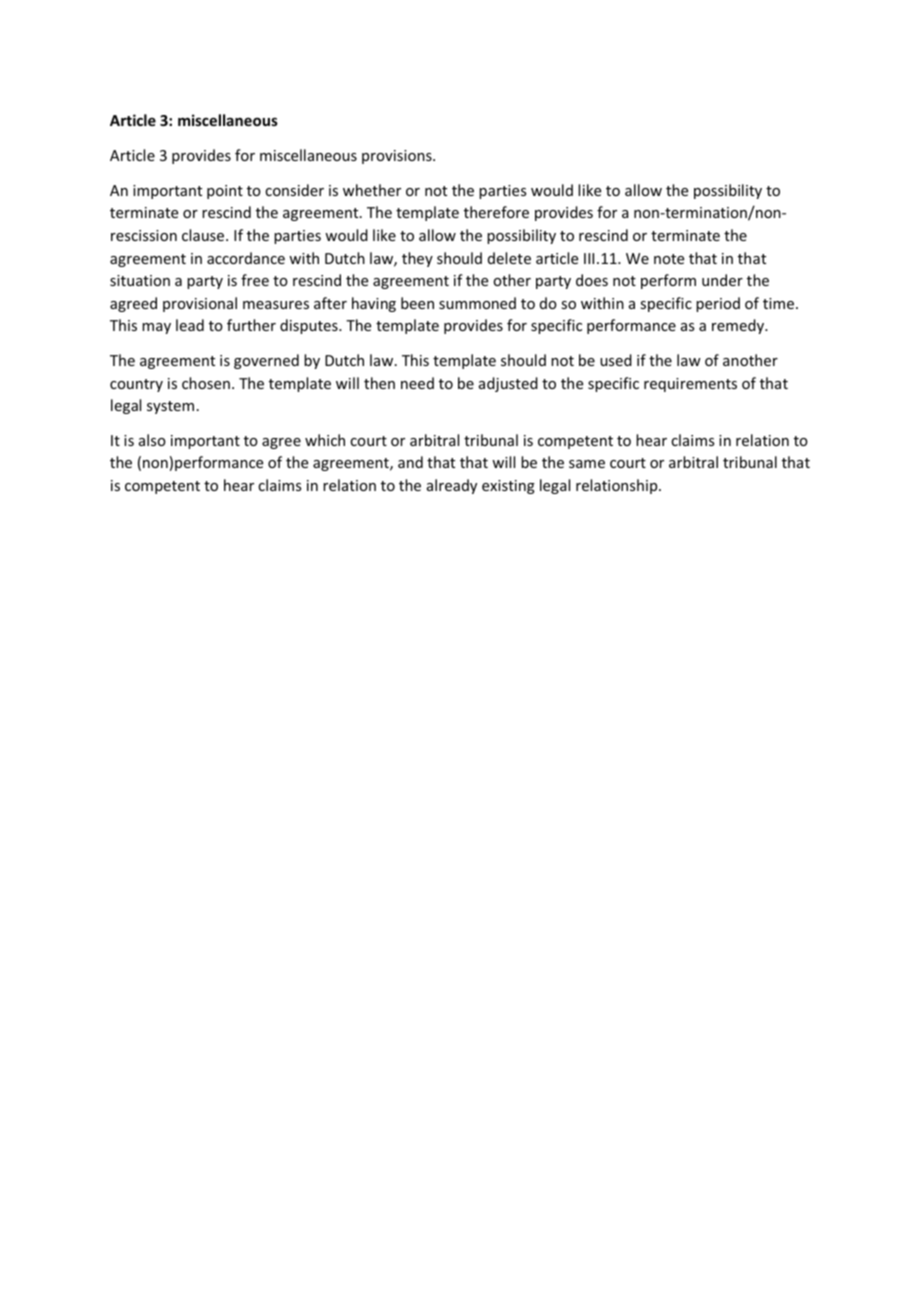 The width and height of the screenshot is (924, 1308). I want to click on point, so click(225, 192).
